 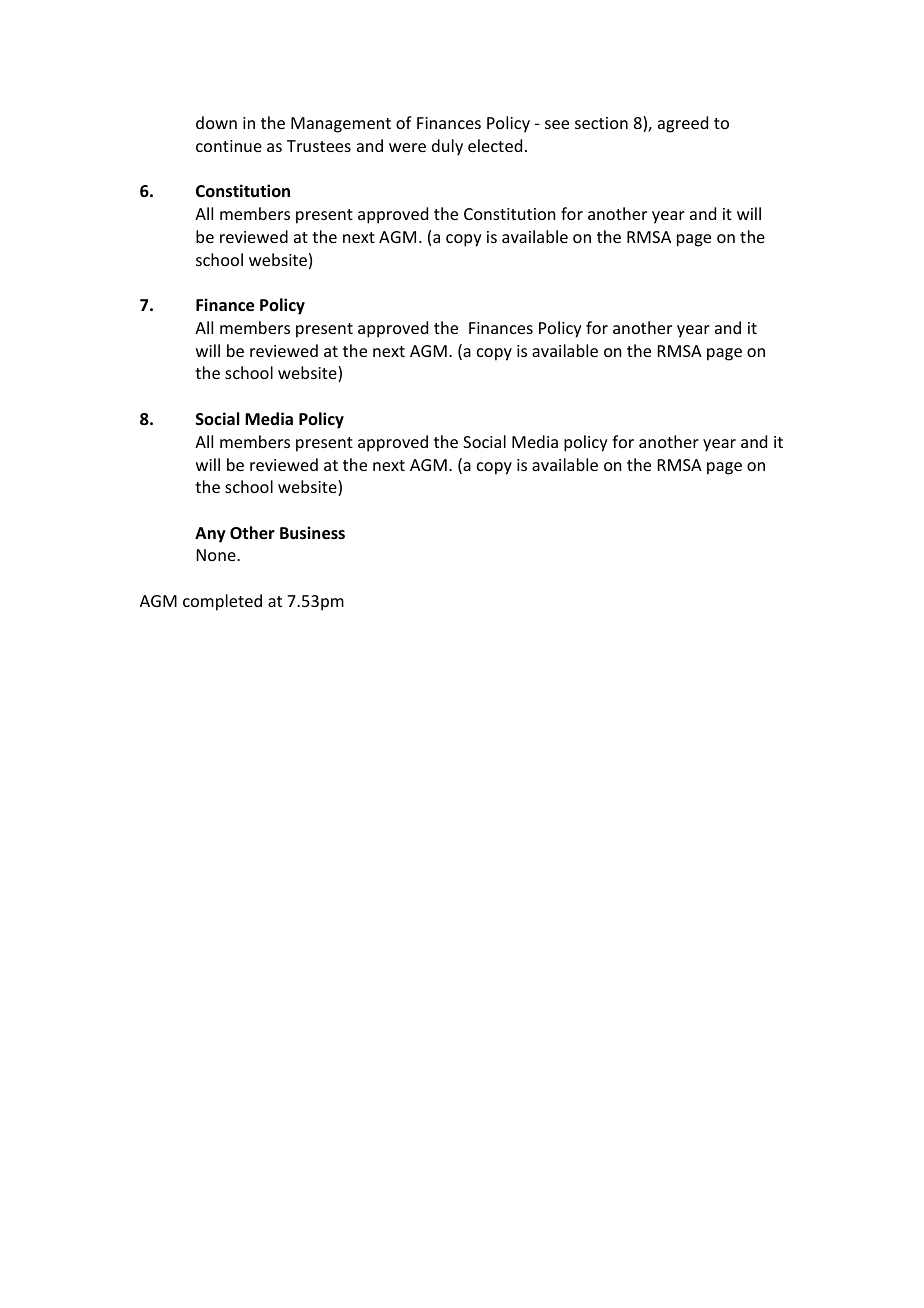 I want to click on Any, so click(x=210, y=535).
